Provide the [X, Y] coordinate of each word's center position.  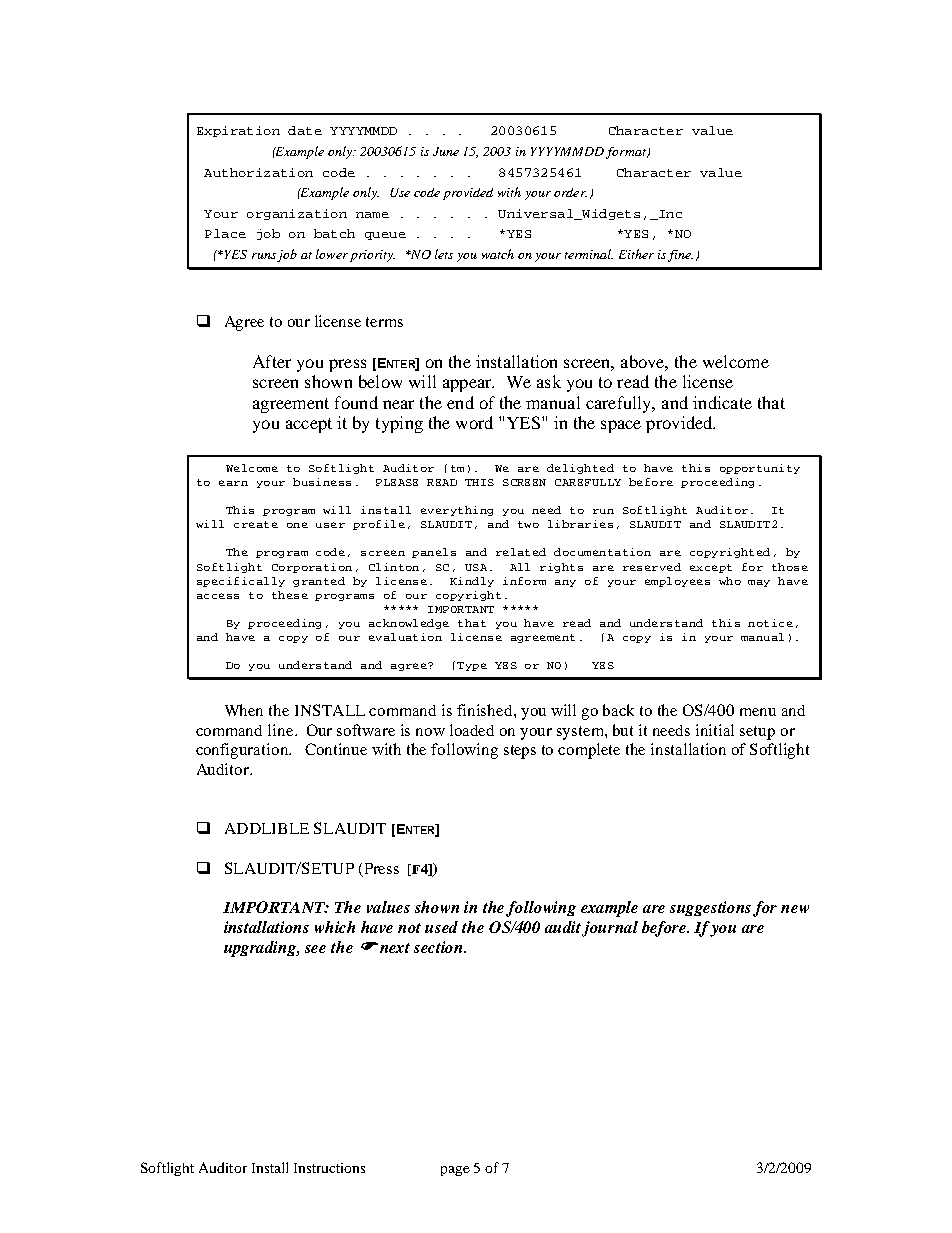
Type [472, 666]
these [290, 595]
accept [309, 425]
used [441, 927]
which [335, 927]
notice [770, 623]
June [446, 151]
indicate [722, 402]
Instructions [329, 1168]
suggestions [712, 908]
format [627, 153]
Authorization [258, 172]
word [474, 422]
